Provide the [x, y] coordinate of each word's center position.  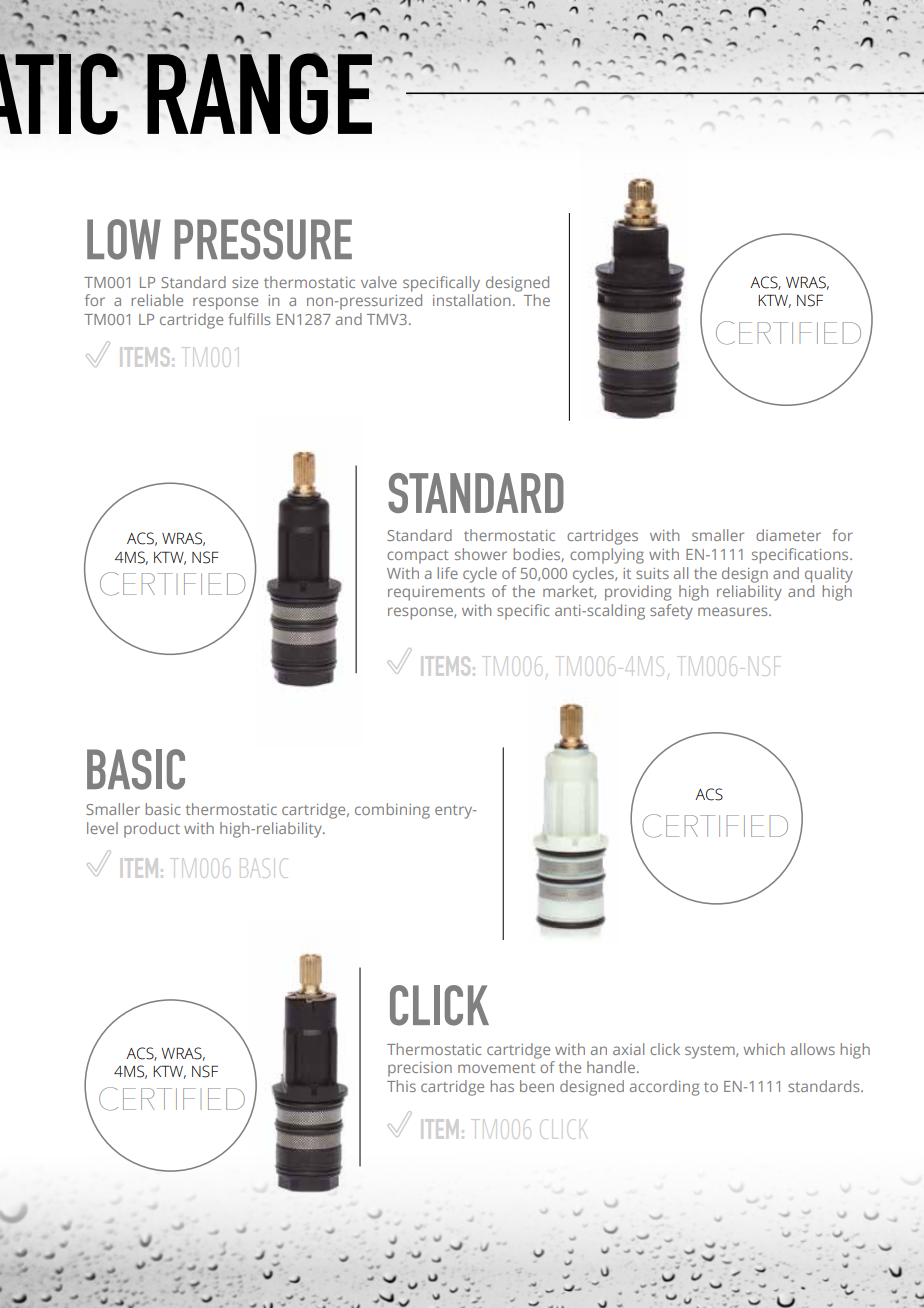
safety [671, 612]
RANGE [259, 93]
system [711, 1052]
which [764, 1049]
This [401, 1086]
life [448, 573]
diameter [788, 535]
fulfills [249, 319]
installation [471, 300]
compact [418, 557]
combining [392, 811]
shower [481, 554]
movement [496, 1068]
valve [379, 282]
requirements [436, 593]
